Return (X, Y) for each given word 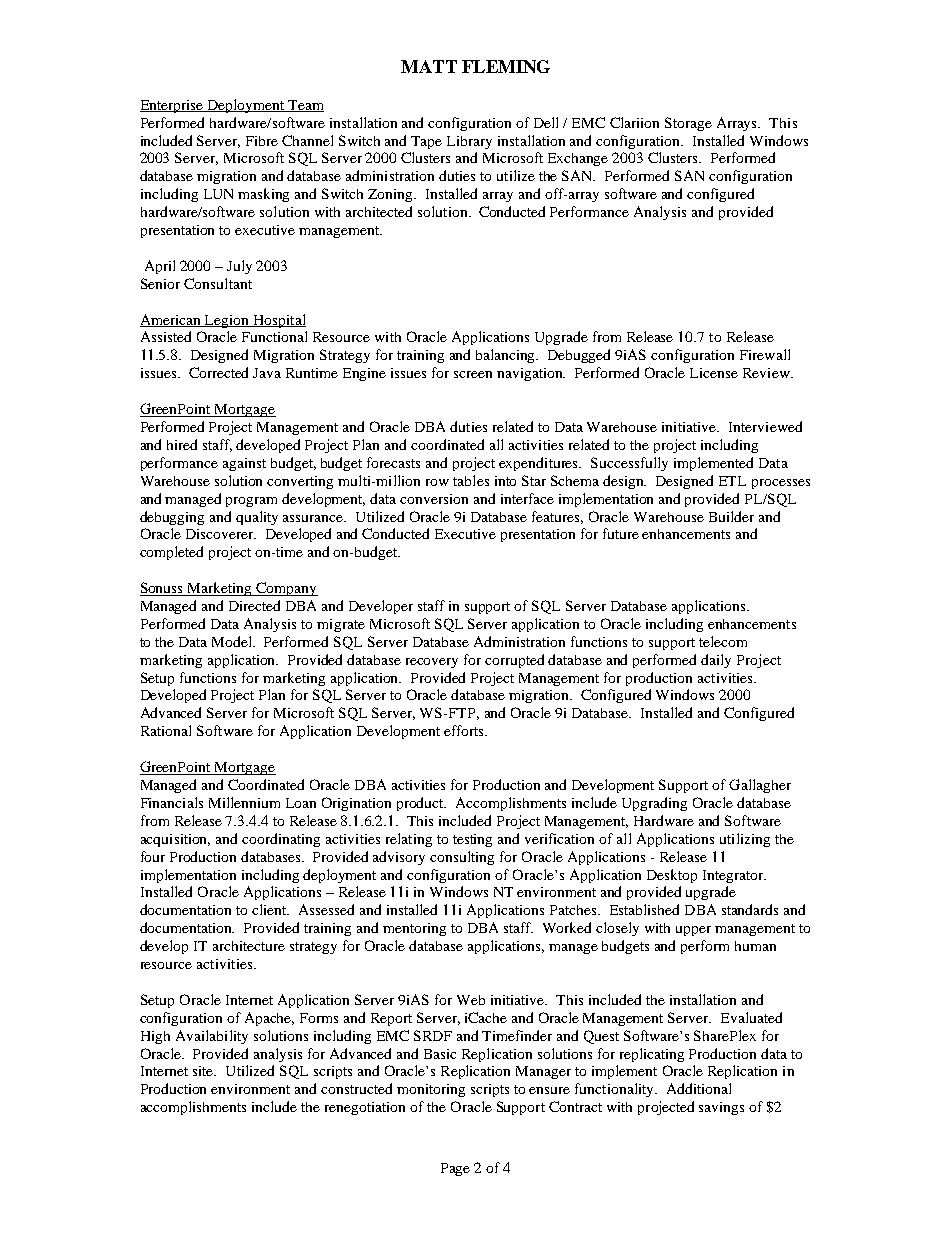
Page (455, 1169)
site (204, 1071)
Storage (688, 124)
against (244, 464)
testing (472, 840)
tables (471, 480)
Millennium (244, 802)
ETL (732, 481)
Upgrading (654, 804)
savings (721, 1108)
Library (469, 142)
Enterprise (173, 106)
